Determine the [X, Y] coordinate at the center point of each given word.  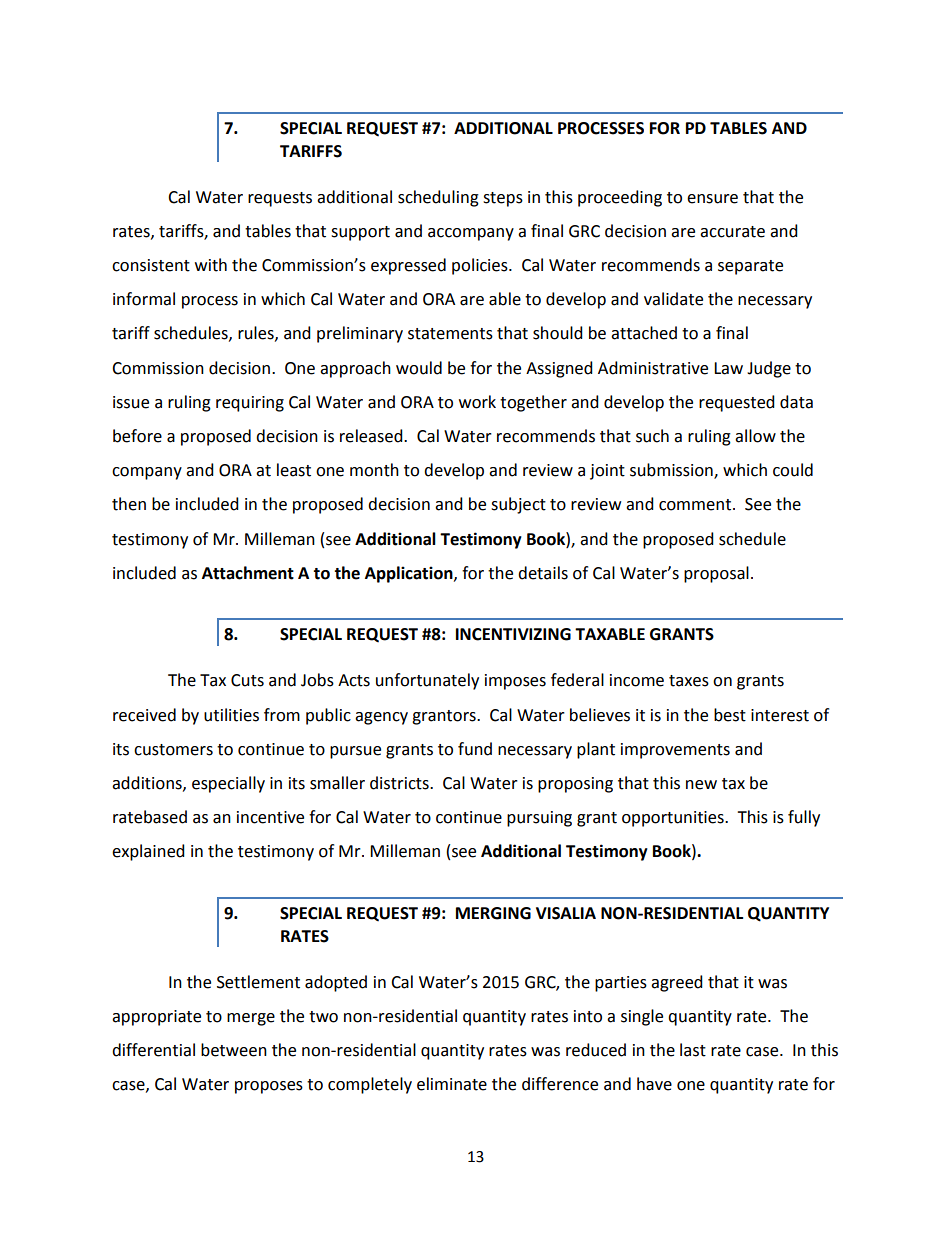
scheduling [438, 198]
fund [475, 749]
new [701, 785]
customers [173, 750]
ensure [712, 199]
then [129, 504]
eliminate [452, 1084]
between [234, 1050]
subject [518, 505]
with [211, 265]
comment [696, 505]
